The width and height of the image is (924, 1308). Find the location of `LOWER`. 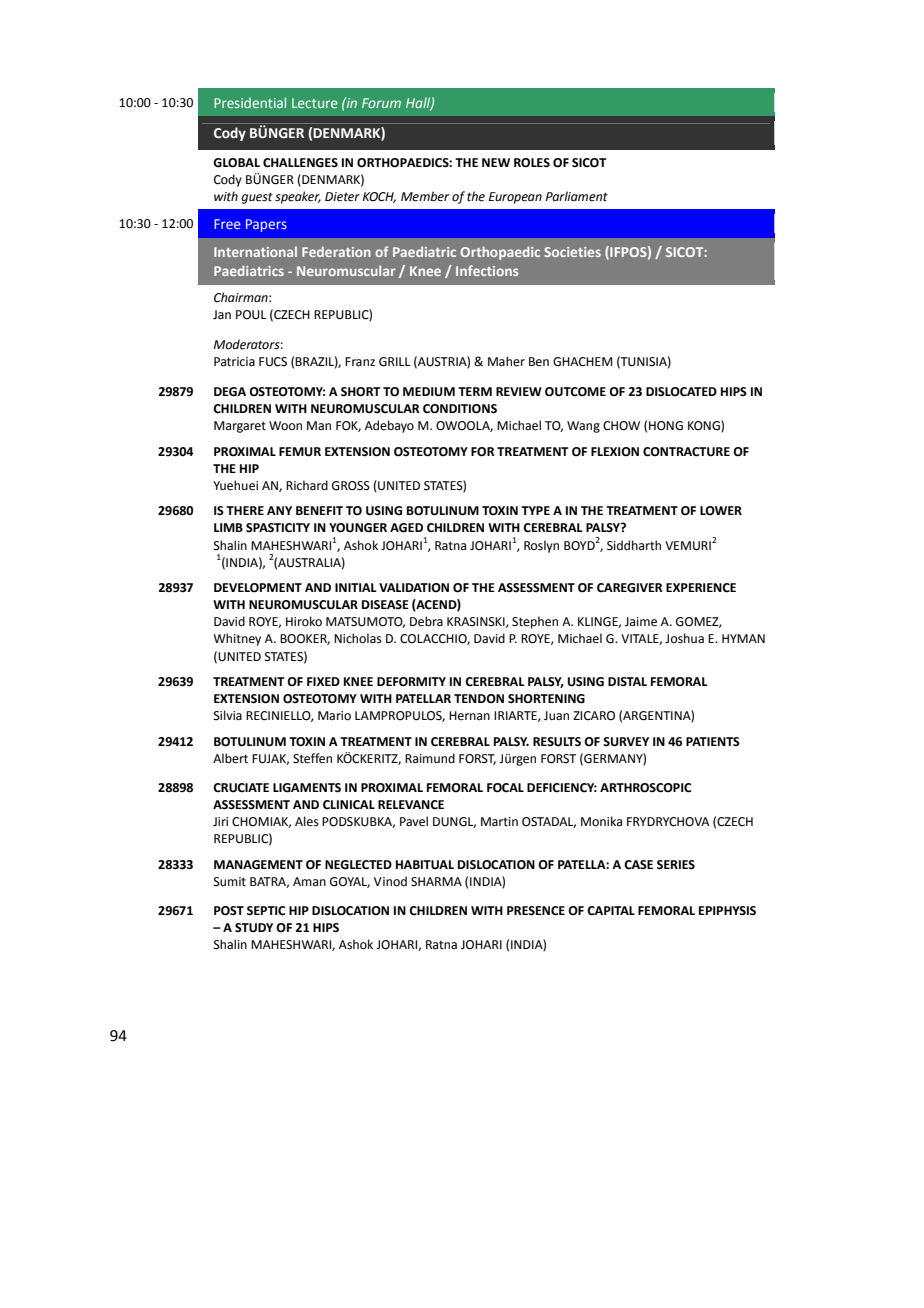

LOWER is located at coordinates (721, 511).
